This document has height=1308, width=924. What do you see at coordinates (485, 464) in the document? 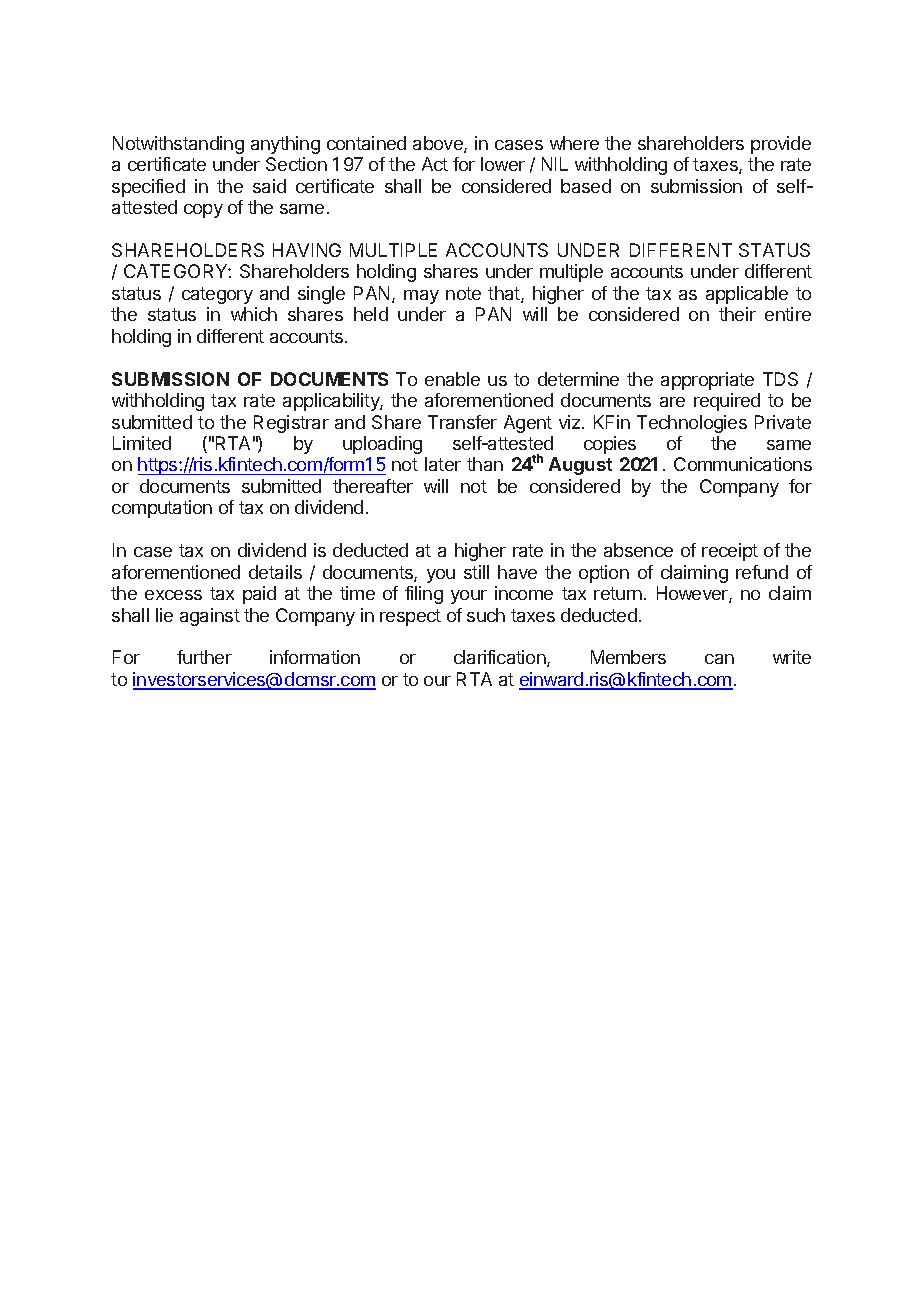
I see `than` at bounding box center [485, 464].
